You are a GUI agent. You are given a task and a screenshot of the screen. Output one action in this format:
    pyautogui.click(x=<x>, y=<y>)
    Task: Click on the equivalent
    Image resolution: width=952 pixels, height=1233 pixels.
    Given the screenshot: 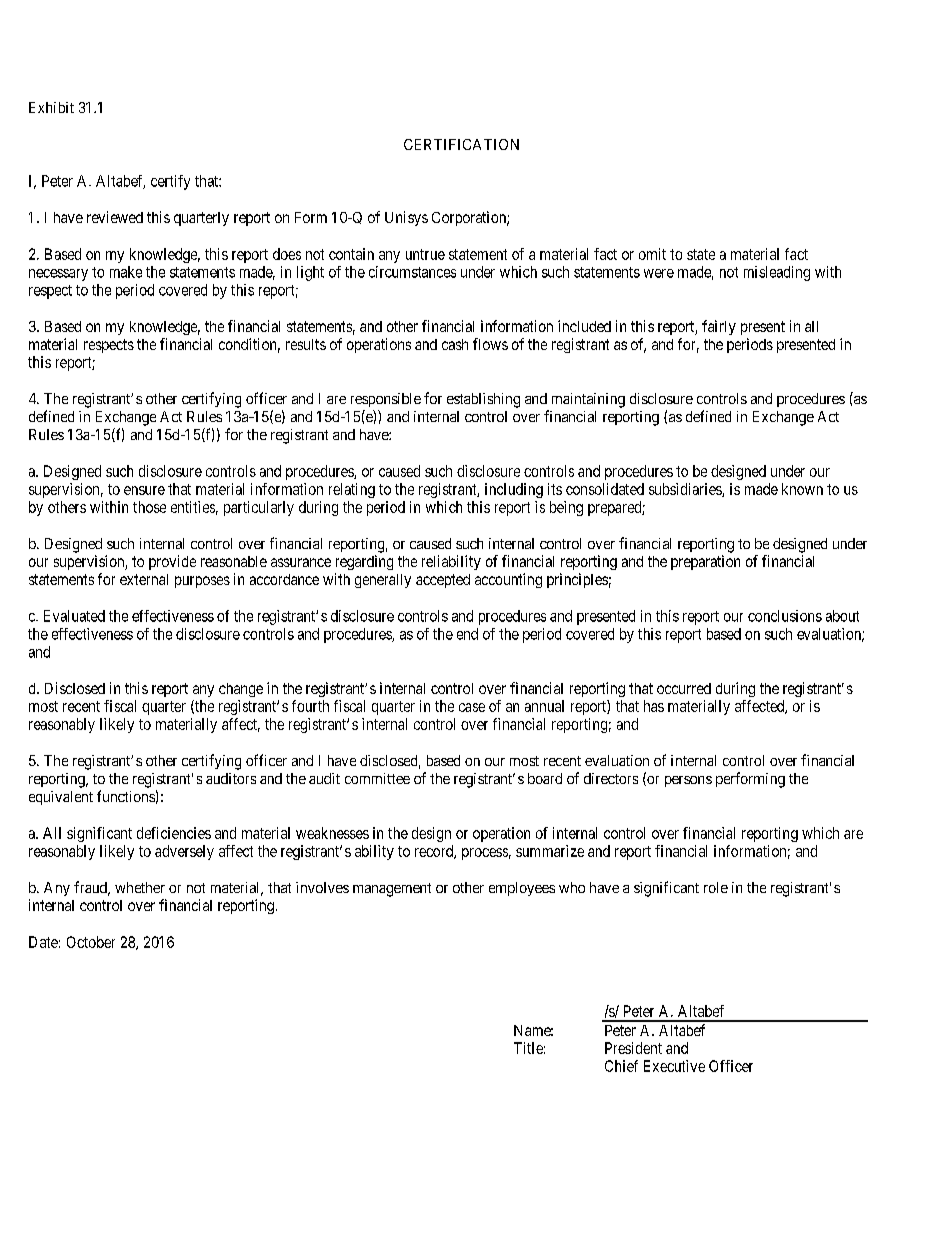 What is the action you would take?
    pyautogui.click(x=61, y=798)
